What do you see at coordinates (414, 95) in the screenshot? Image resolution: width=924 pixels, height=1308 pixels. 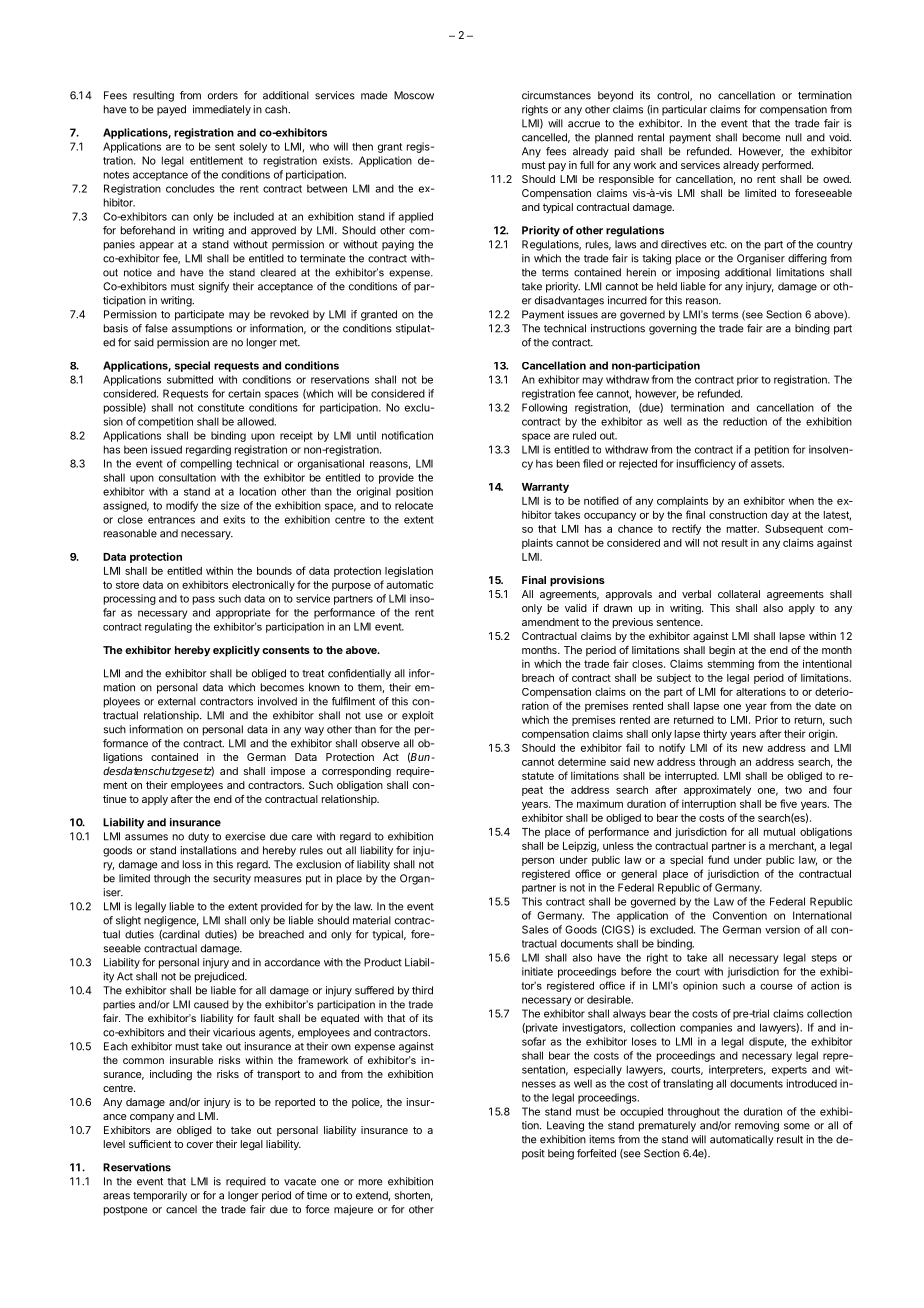 I see `Moscow` at bounding box center [414, 95].
